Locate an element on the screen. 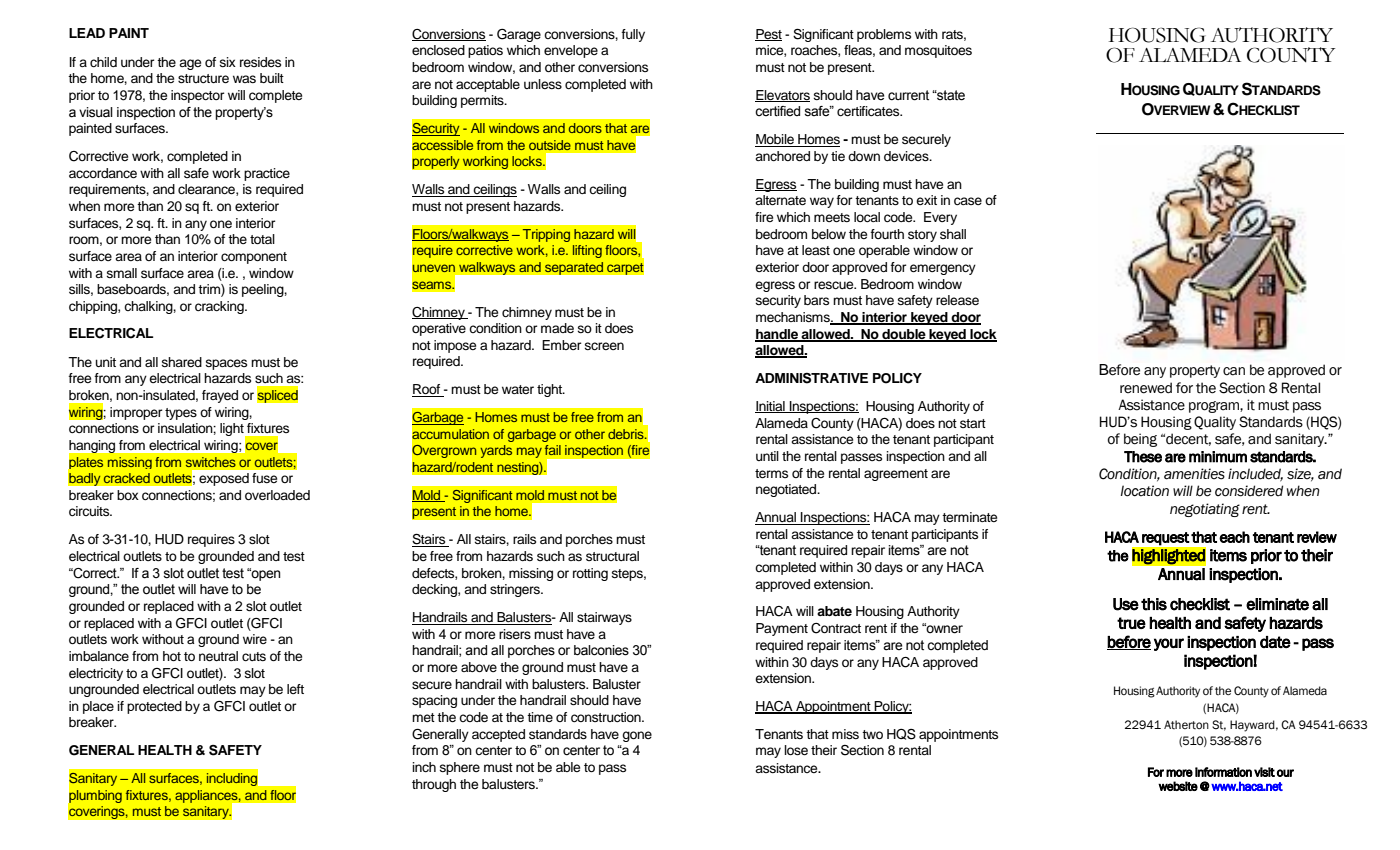 The width and height of the screenshot is (1400, 850). bars is located at coordinates (816, 300).
